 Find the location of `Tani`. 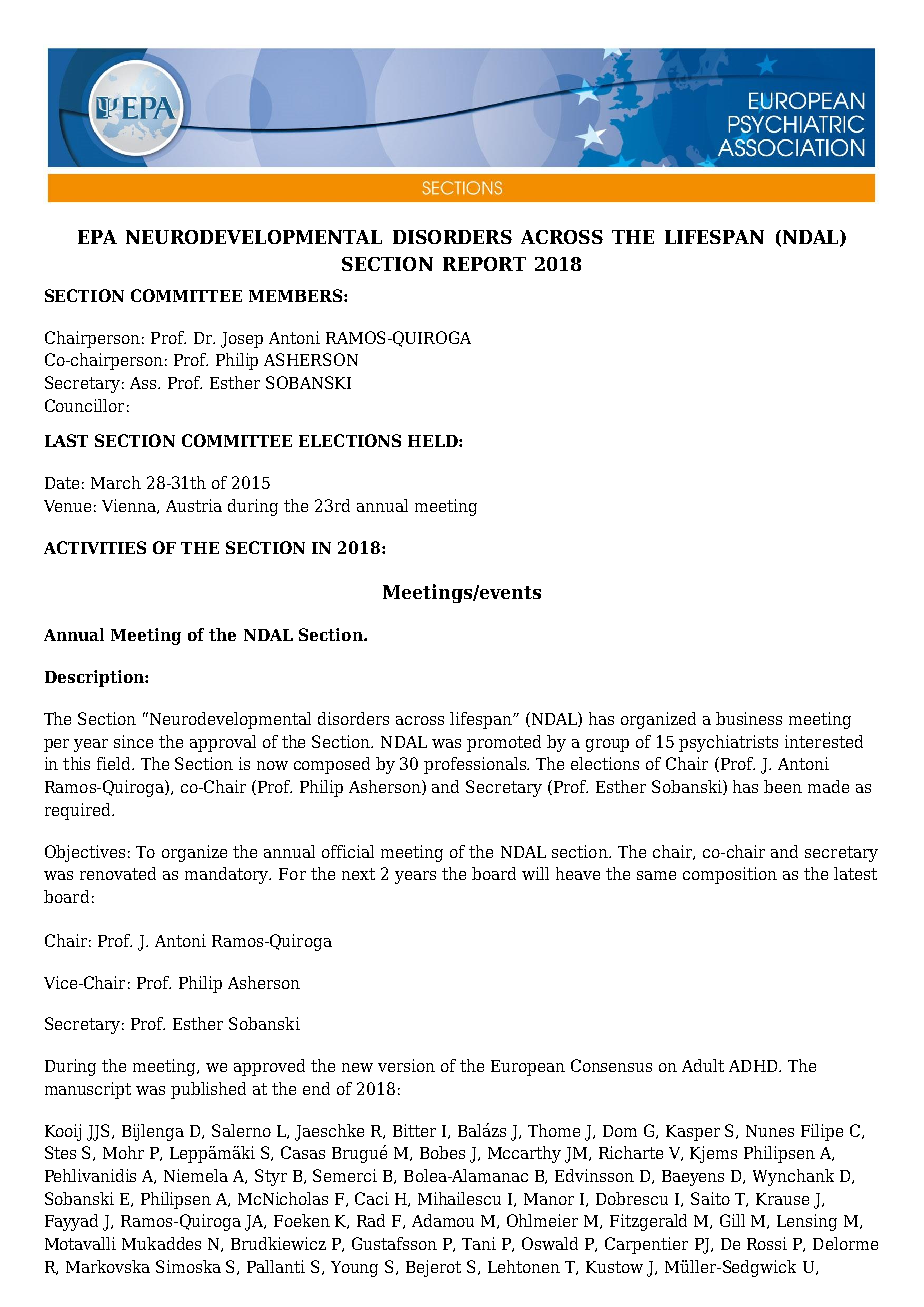

Tani is located at coordinates (479, 1243).
